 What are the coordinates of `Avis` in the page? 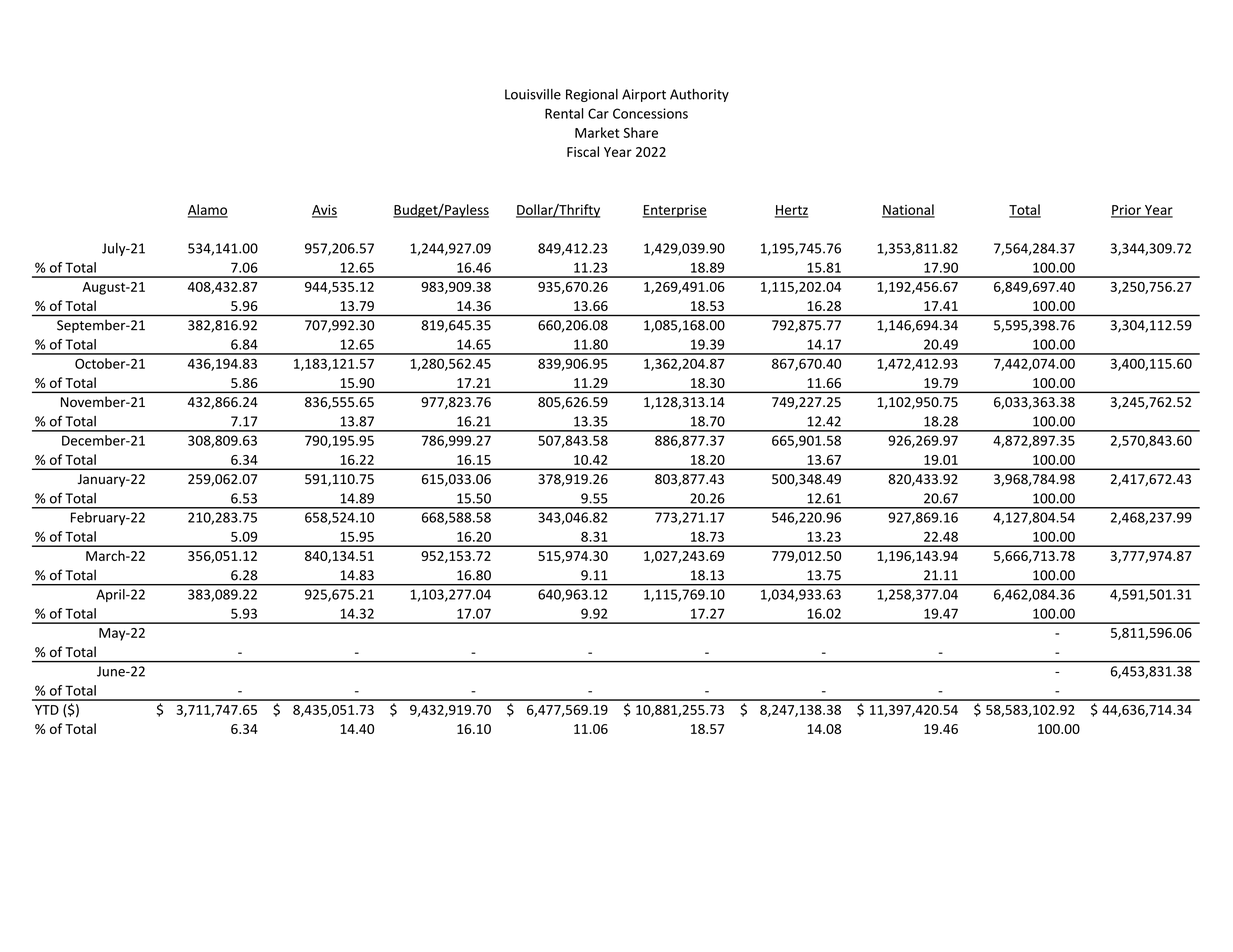 It's located at (324, 211).
